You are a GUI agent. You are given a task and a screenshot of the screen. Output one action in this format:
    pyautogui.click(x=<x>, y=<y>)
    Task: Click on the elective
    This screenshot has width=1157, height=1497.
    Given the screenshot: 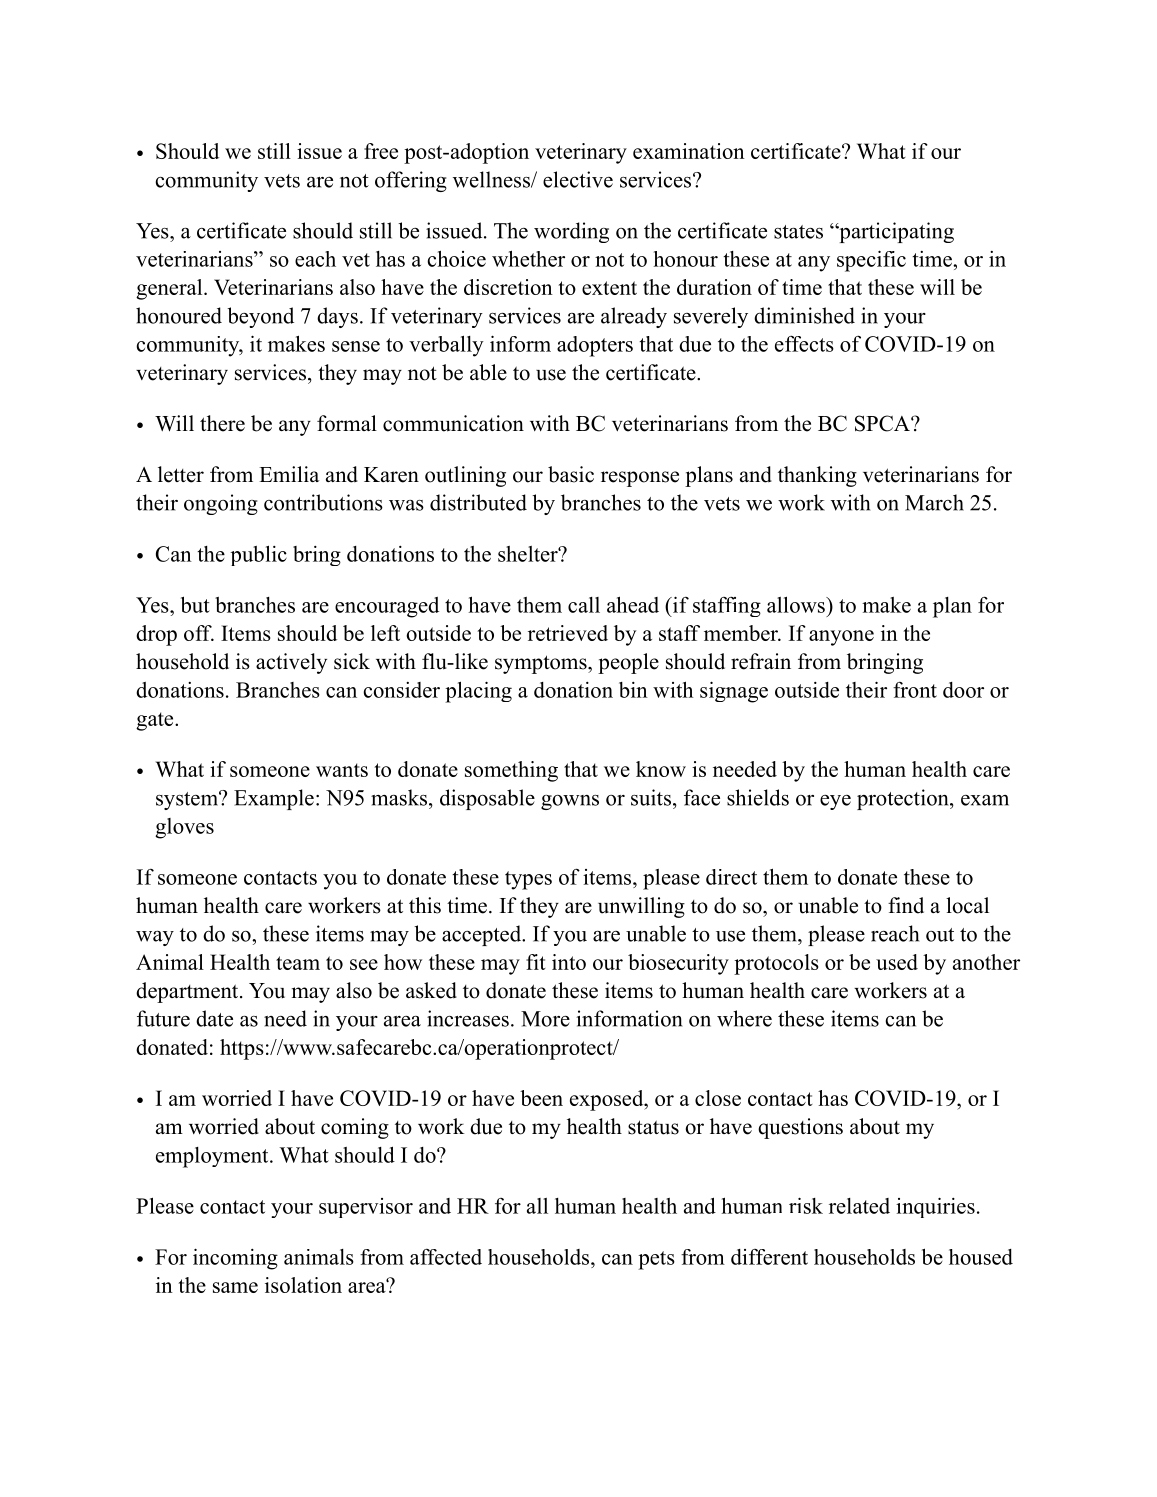 What is the action you would take?
    pyautogui.click(x=578, y=179)
